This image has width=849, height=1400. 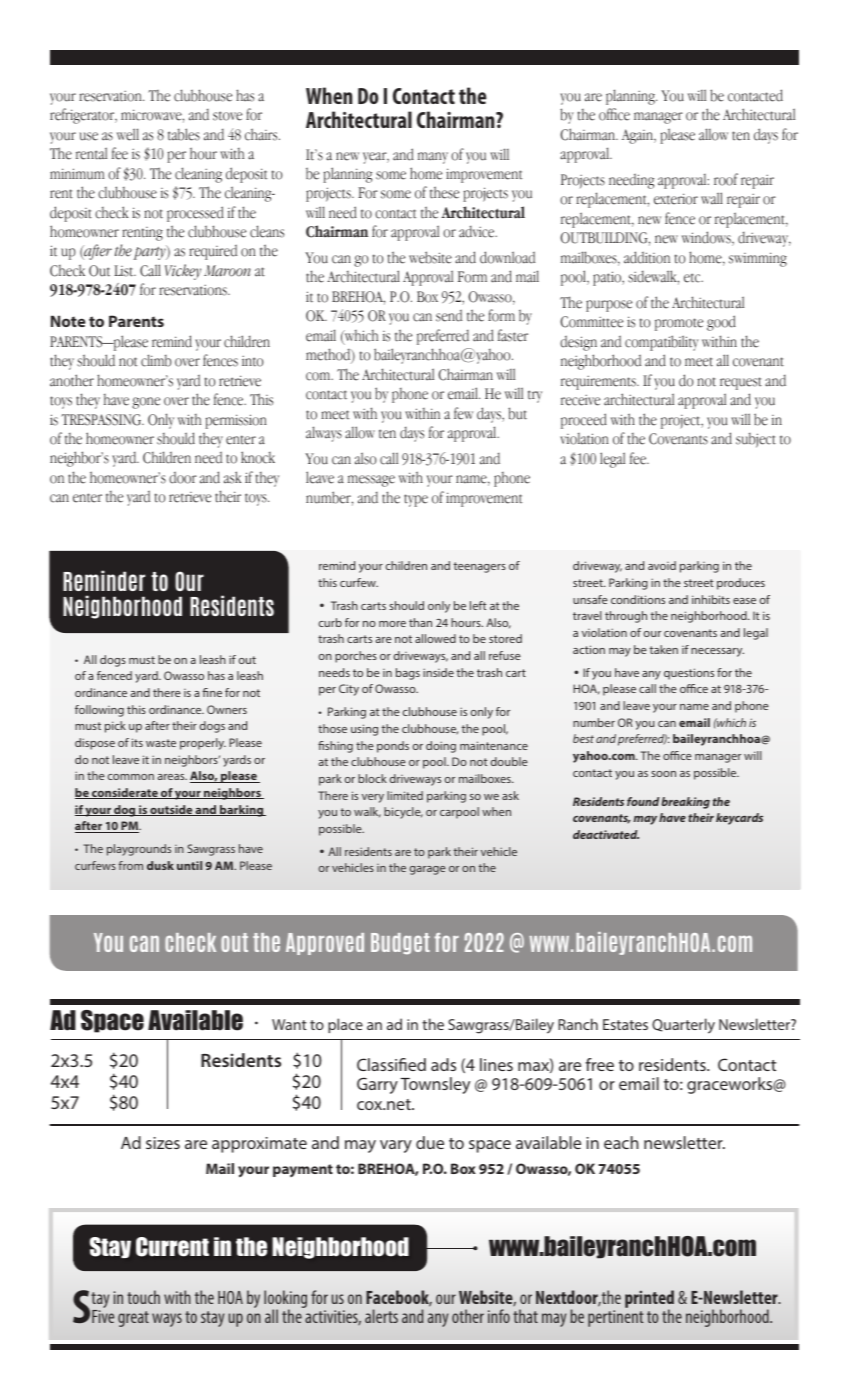 I want to click on waste, so click(x=161, y=743).
